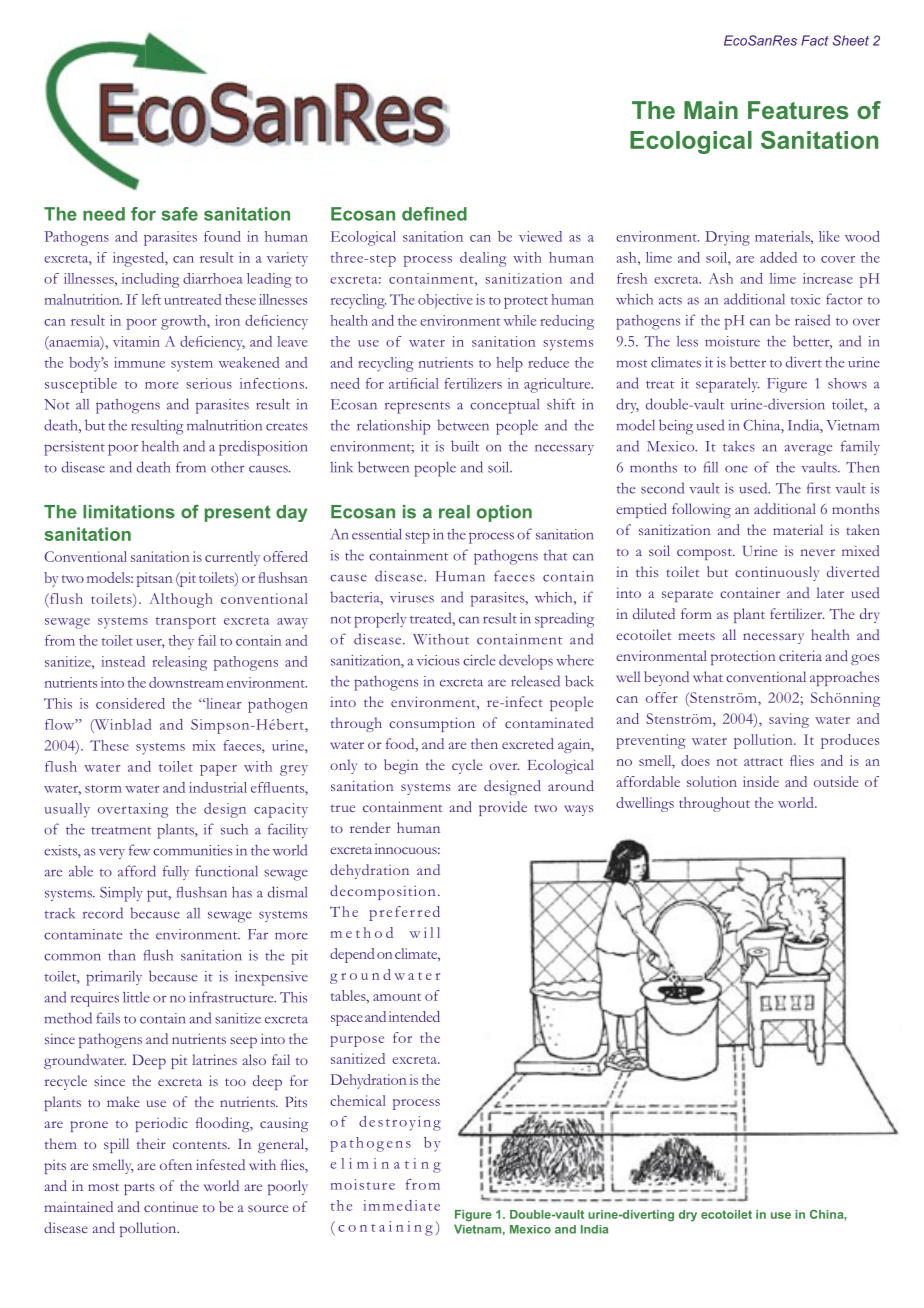  What do you see at coordinates (798, 110) in the page?
I see `Features` at bounding box center [798, 110].
